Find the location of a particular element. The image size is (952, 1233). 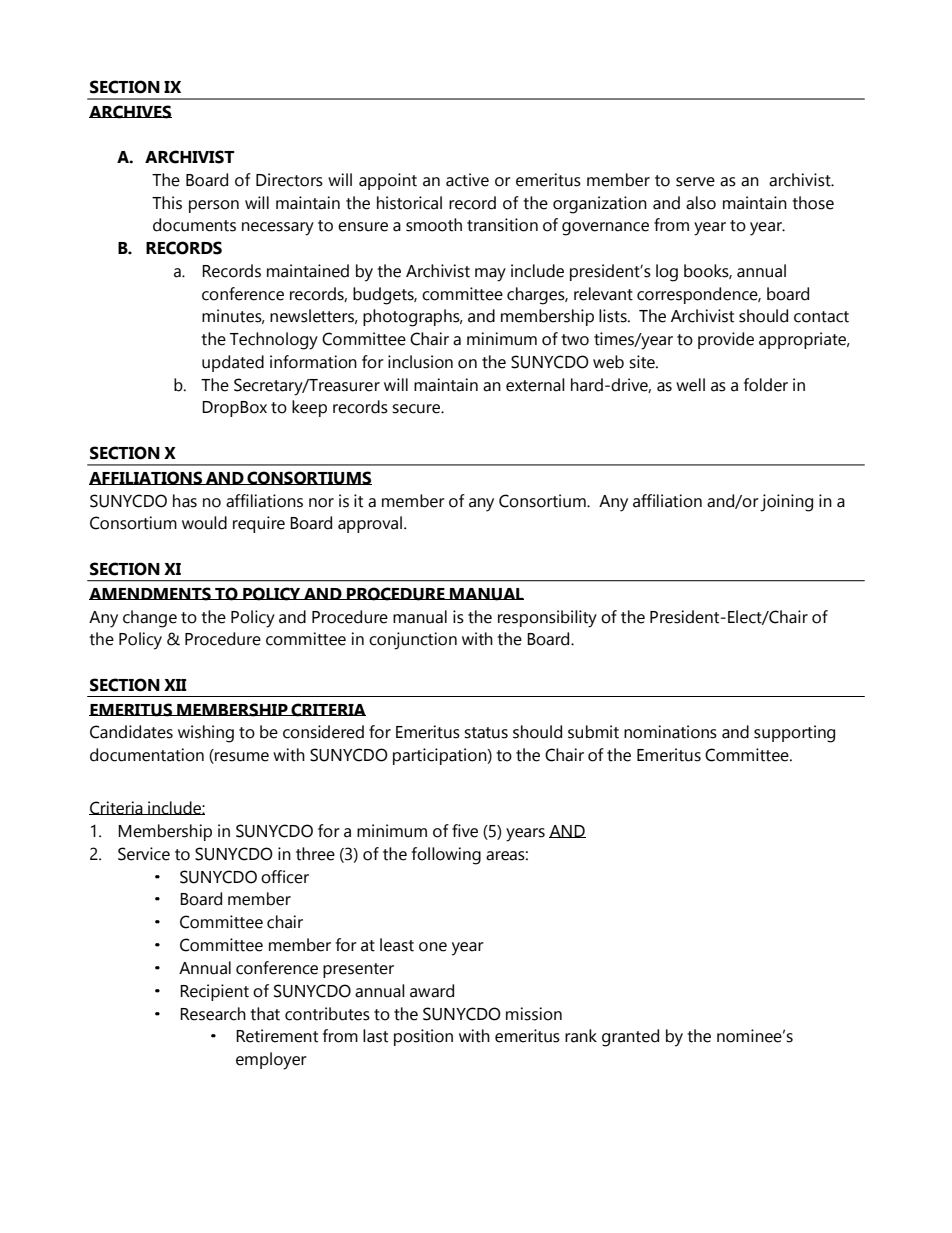

has is located at coordinates (185, 501).
